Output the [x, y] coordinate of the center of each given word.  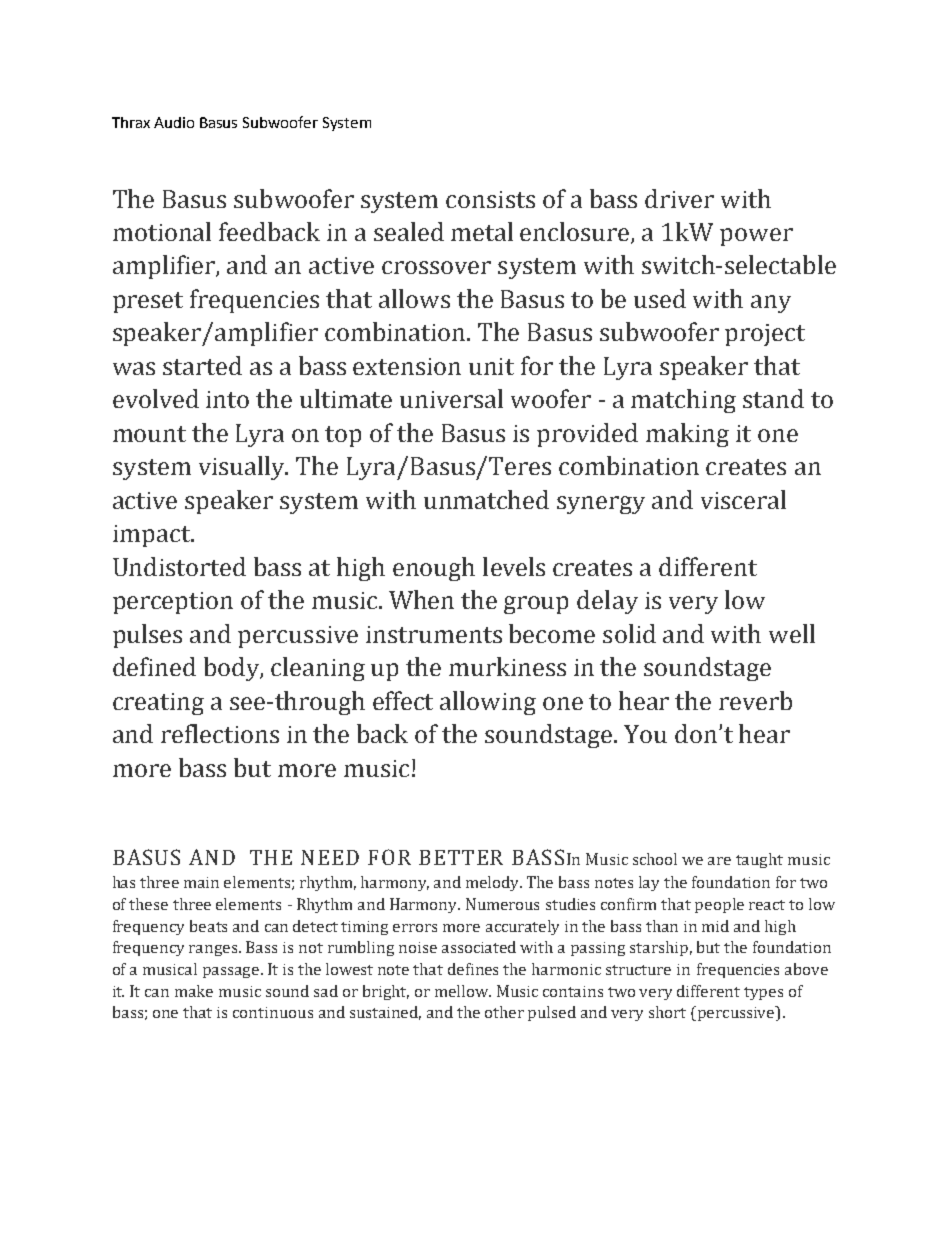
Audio [174, 122]
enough [434, 569]
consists [490, 199]
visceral [743, 499]
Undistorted [179, 566]
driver [679, 198]
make [194, 991]
